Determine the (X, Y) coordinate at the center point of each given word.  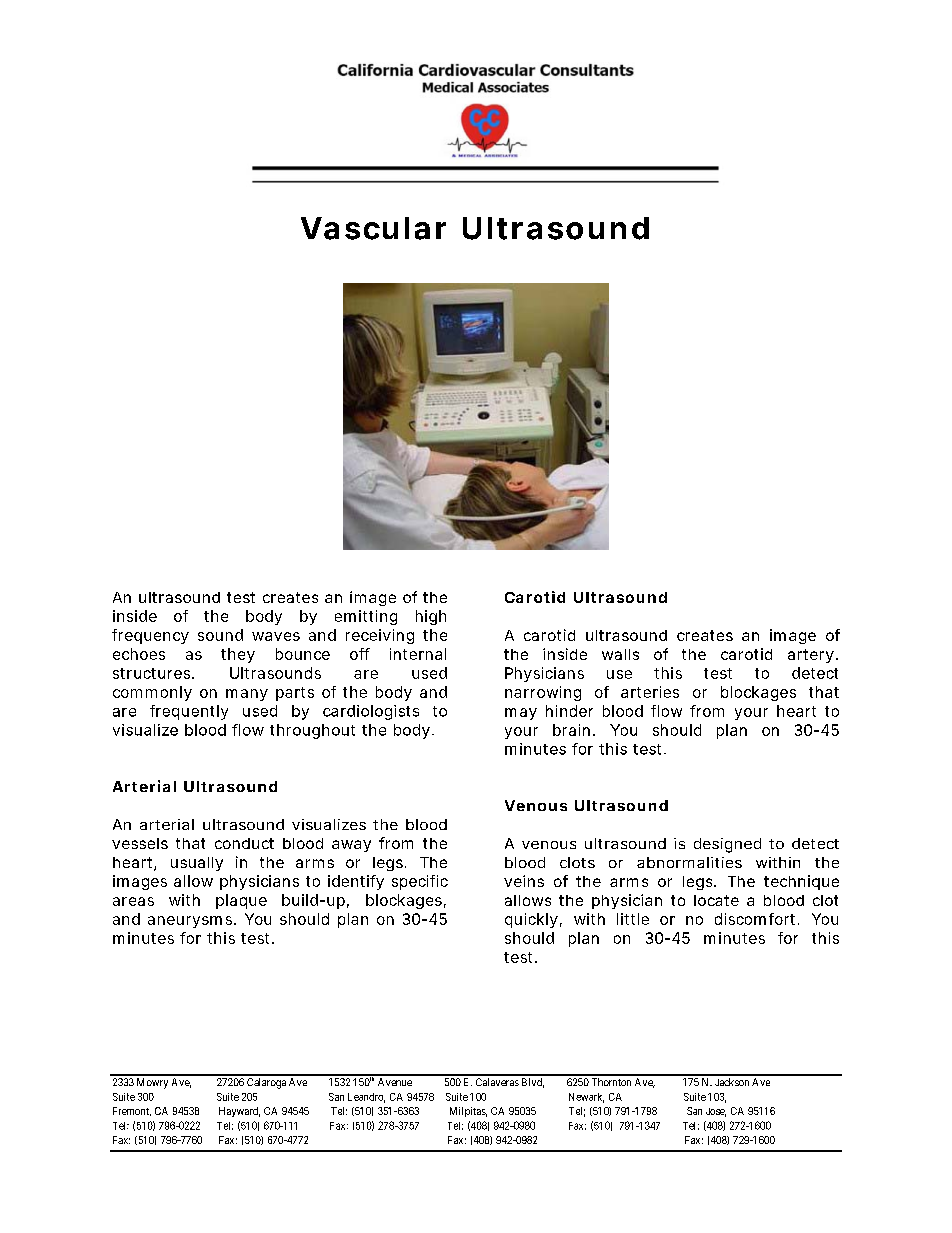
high (431, 617)
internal (418, 654)
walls (620, 654)
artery (811, 656)
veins (524, 881)
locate (716, 900)
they (238, 655)
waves (276, 636)
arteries (650, 692)
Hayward (239, 1112)
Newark (586, 1098)
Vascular (373, 228)
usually (197, 864)
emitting (366, 617)
